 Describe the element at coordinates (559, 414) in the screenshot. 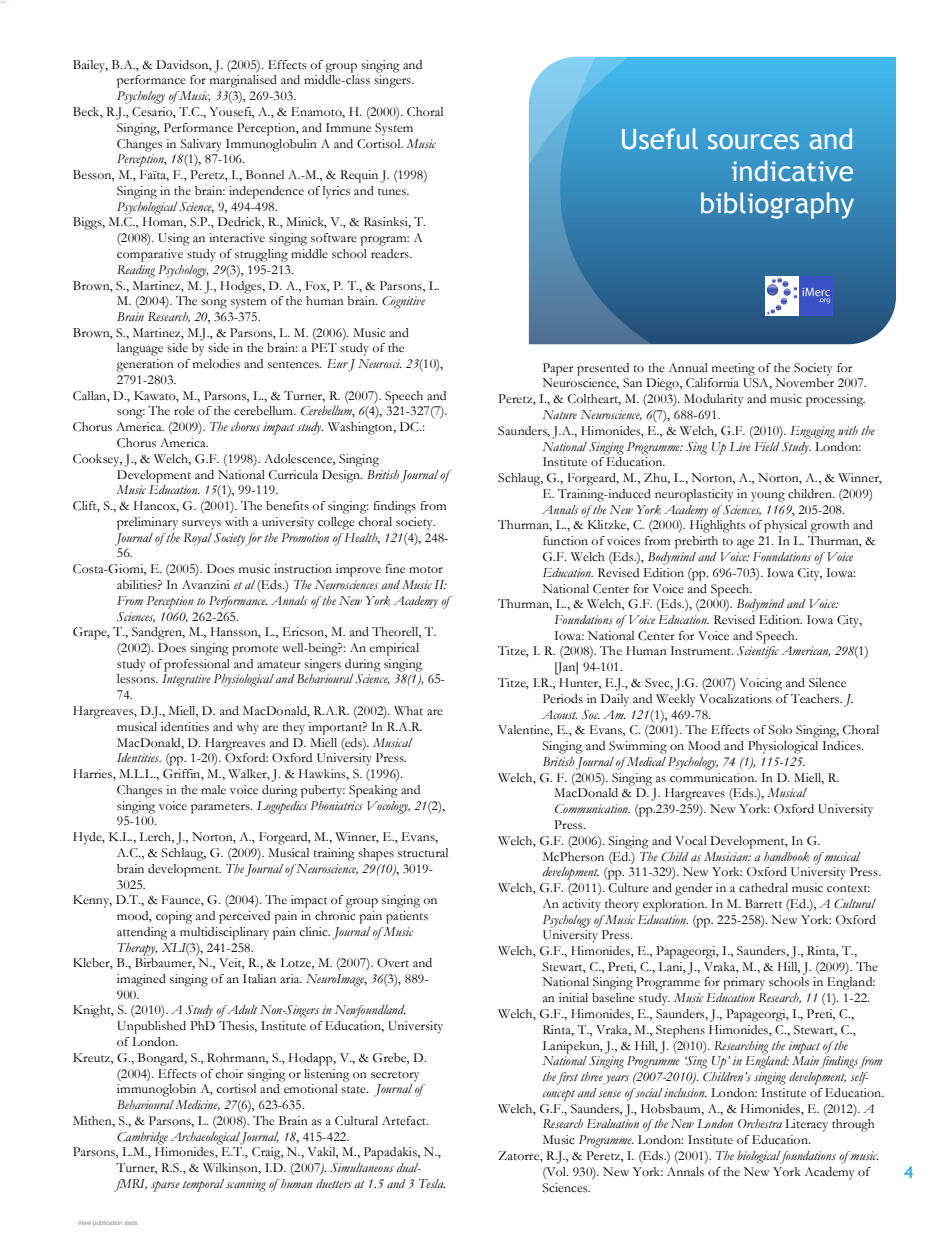

I see `Nature` at that location.
